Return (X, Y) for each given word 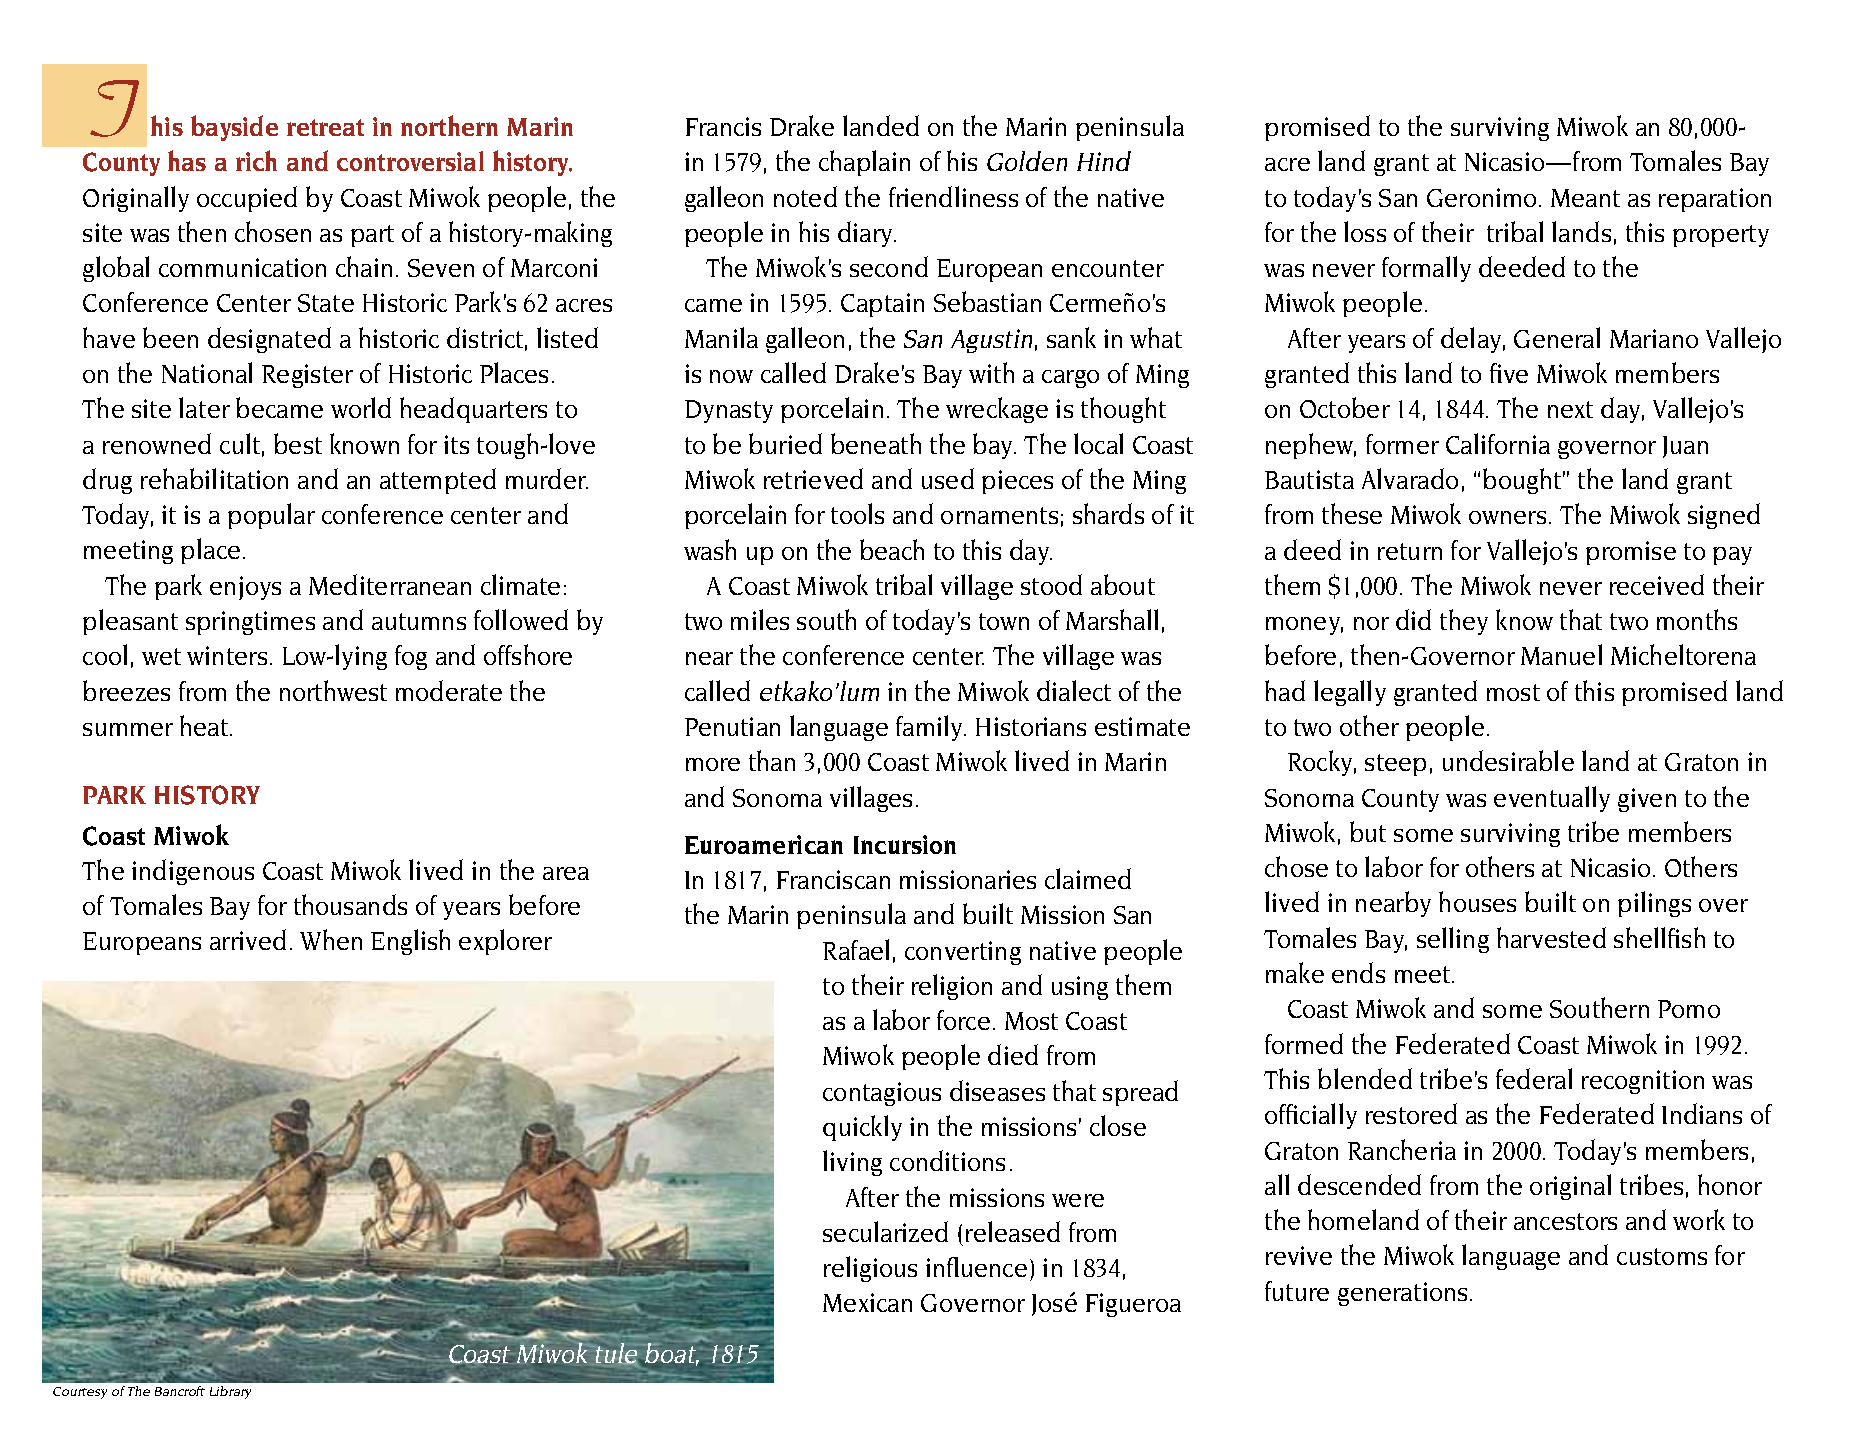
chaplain (864, 163)
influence (976, 1267)
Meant (1585, 198)
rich (256, 160)
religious (870, 1269)
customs (1662, 1256)
